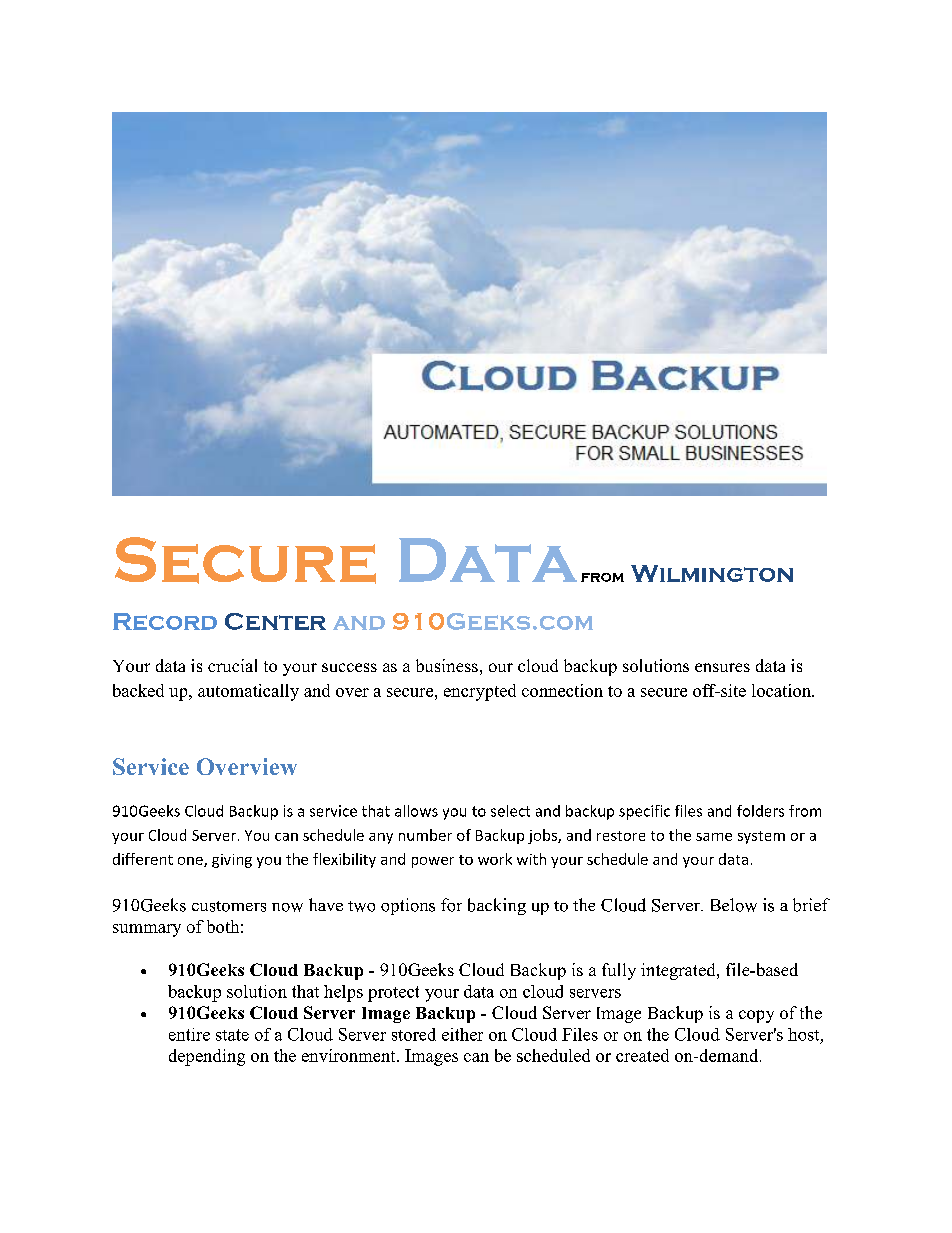 This page has width=952, height=1233. Describe the element at coordinates (451, 905) in the page. I see `for` at that location.
